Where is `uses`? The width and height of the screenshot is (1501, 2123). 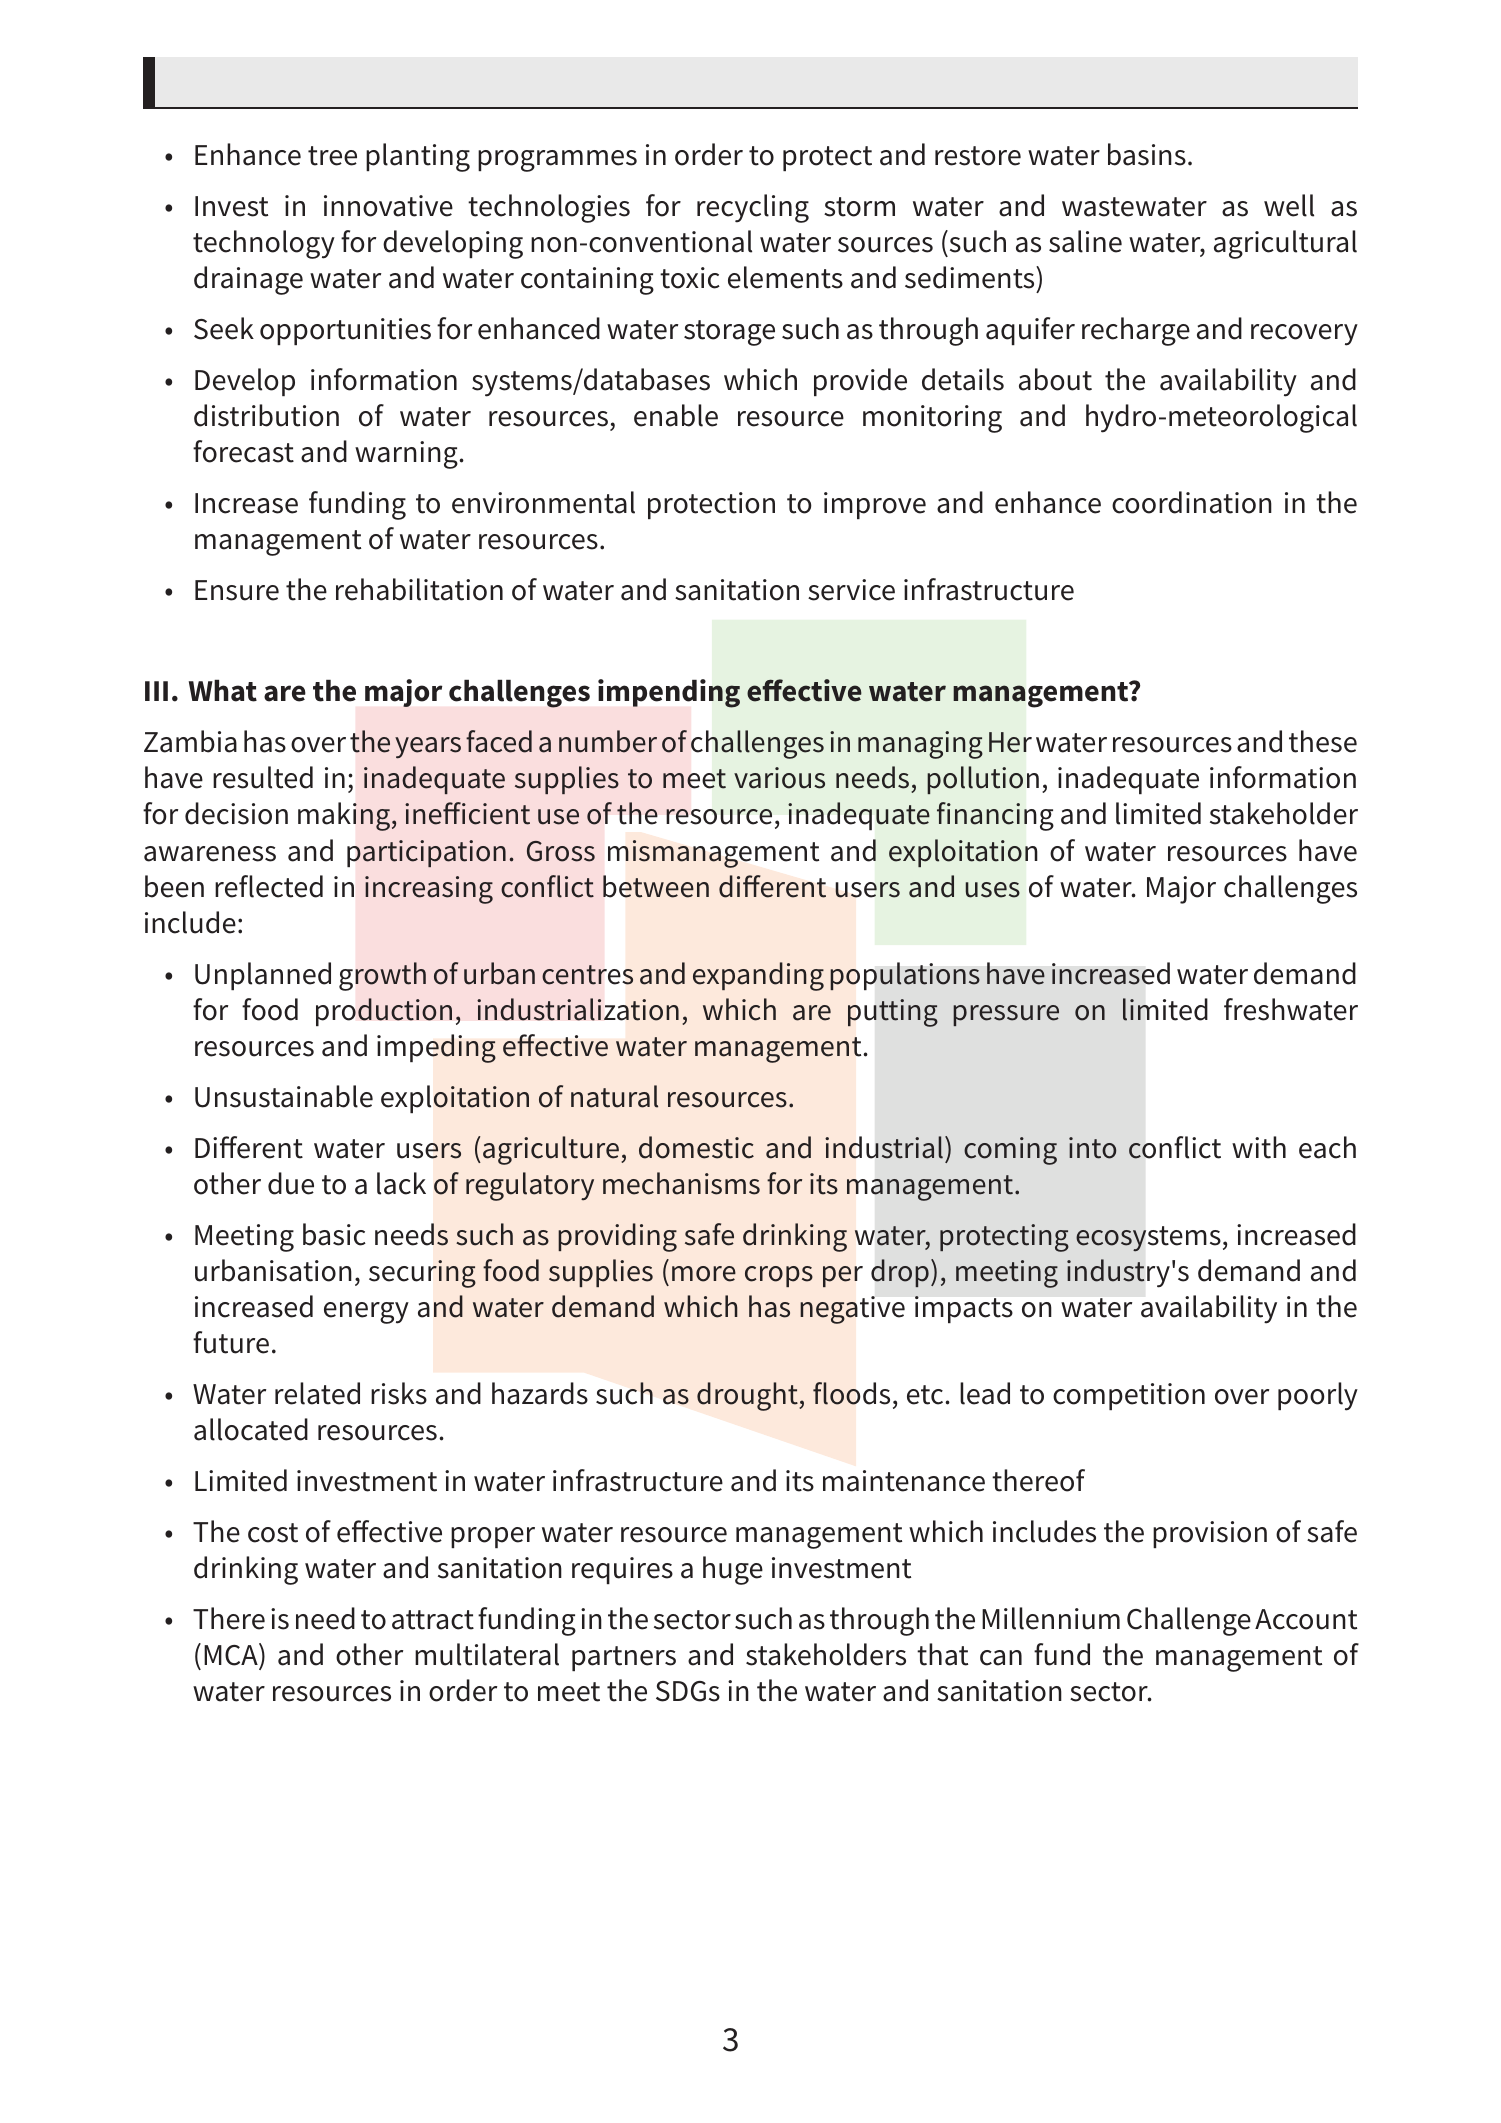
uses is located at coordinates (993, 890).
